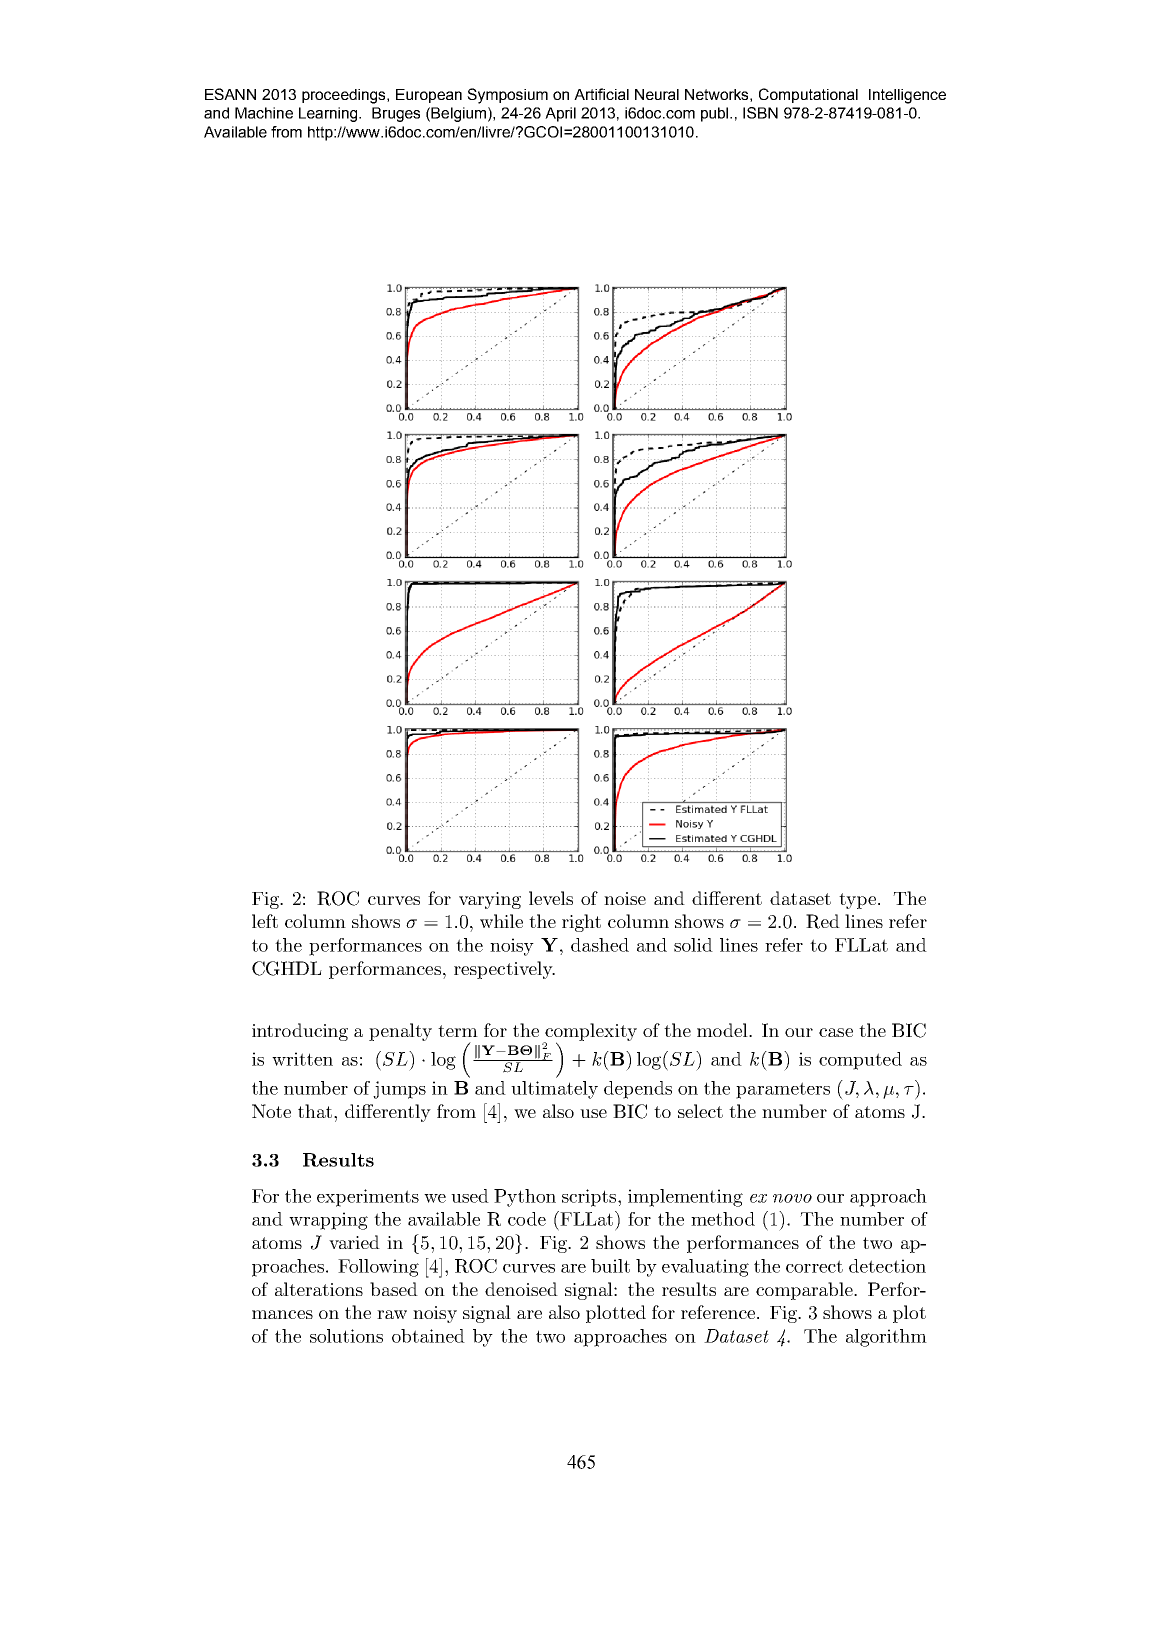  What do you see at coordinates (857, 901) in the screenshot?
I see `type` at bounding box center [857, 901].
